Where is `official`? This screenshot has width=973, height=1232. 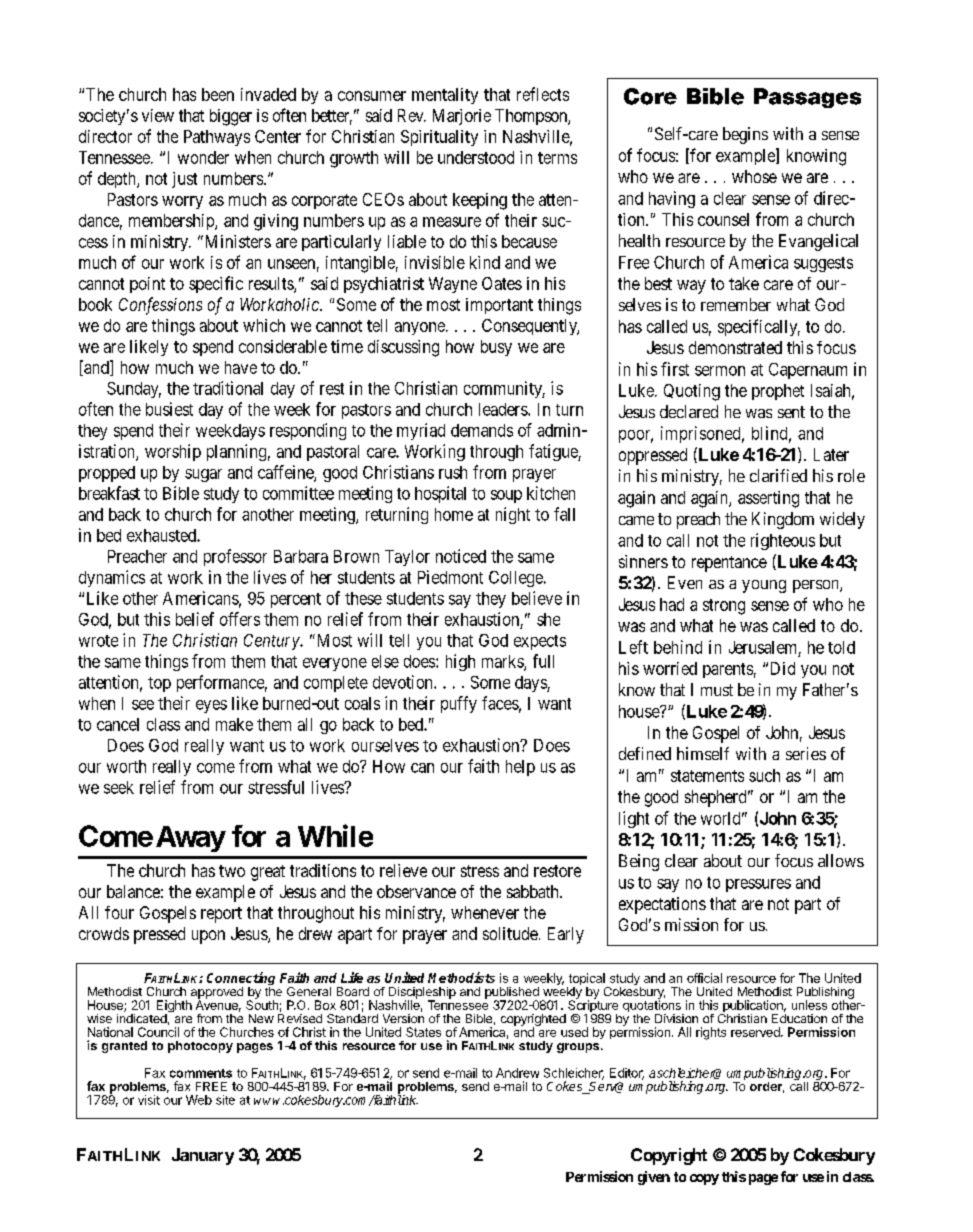 official is located at coordinates (704, 978).
